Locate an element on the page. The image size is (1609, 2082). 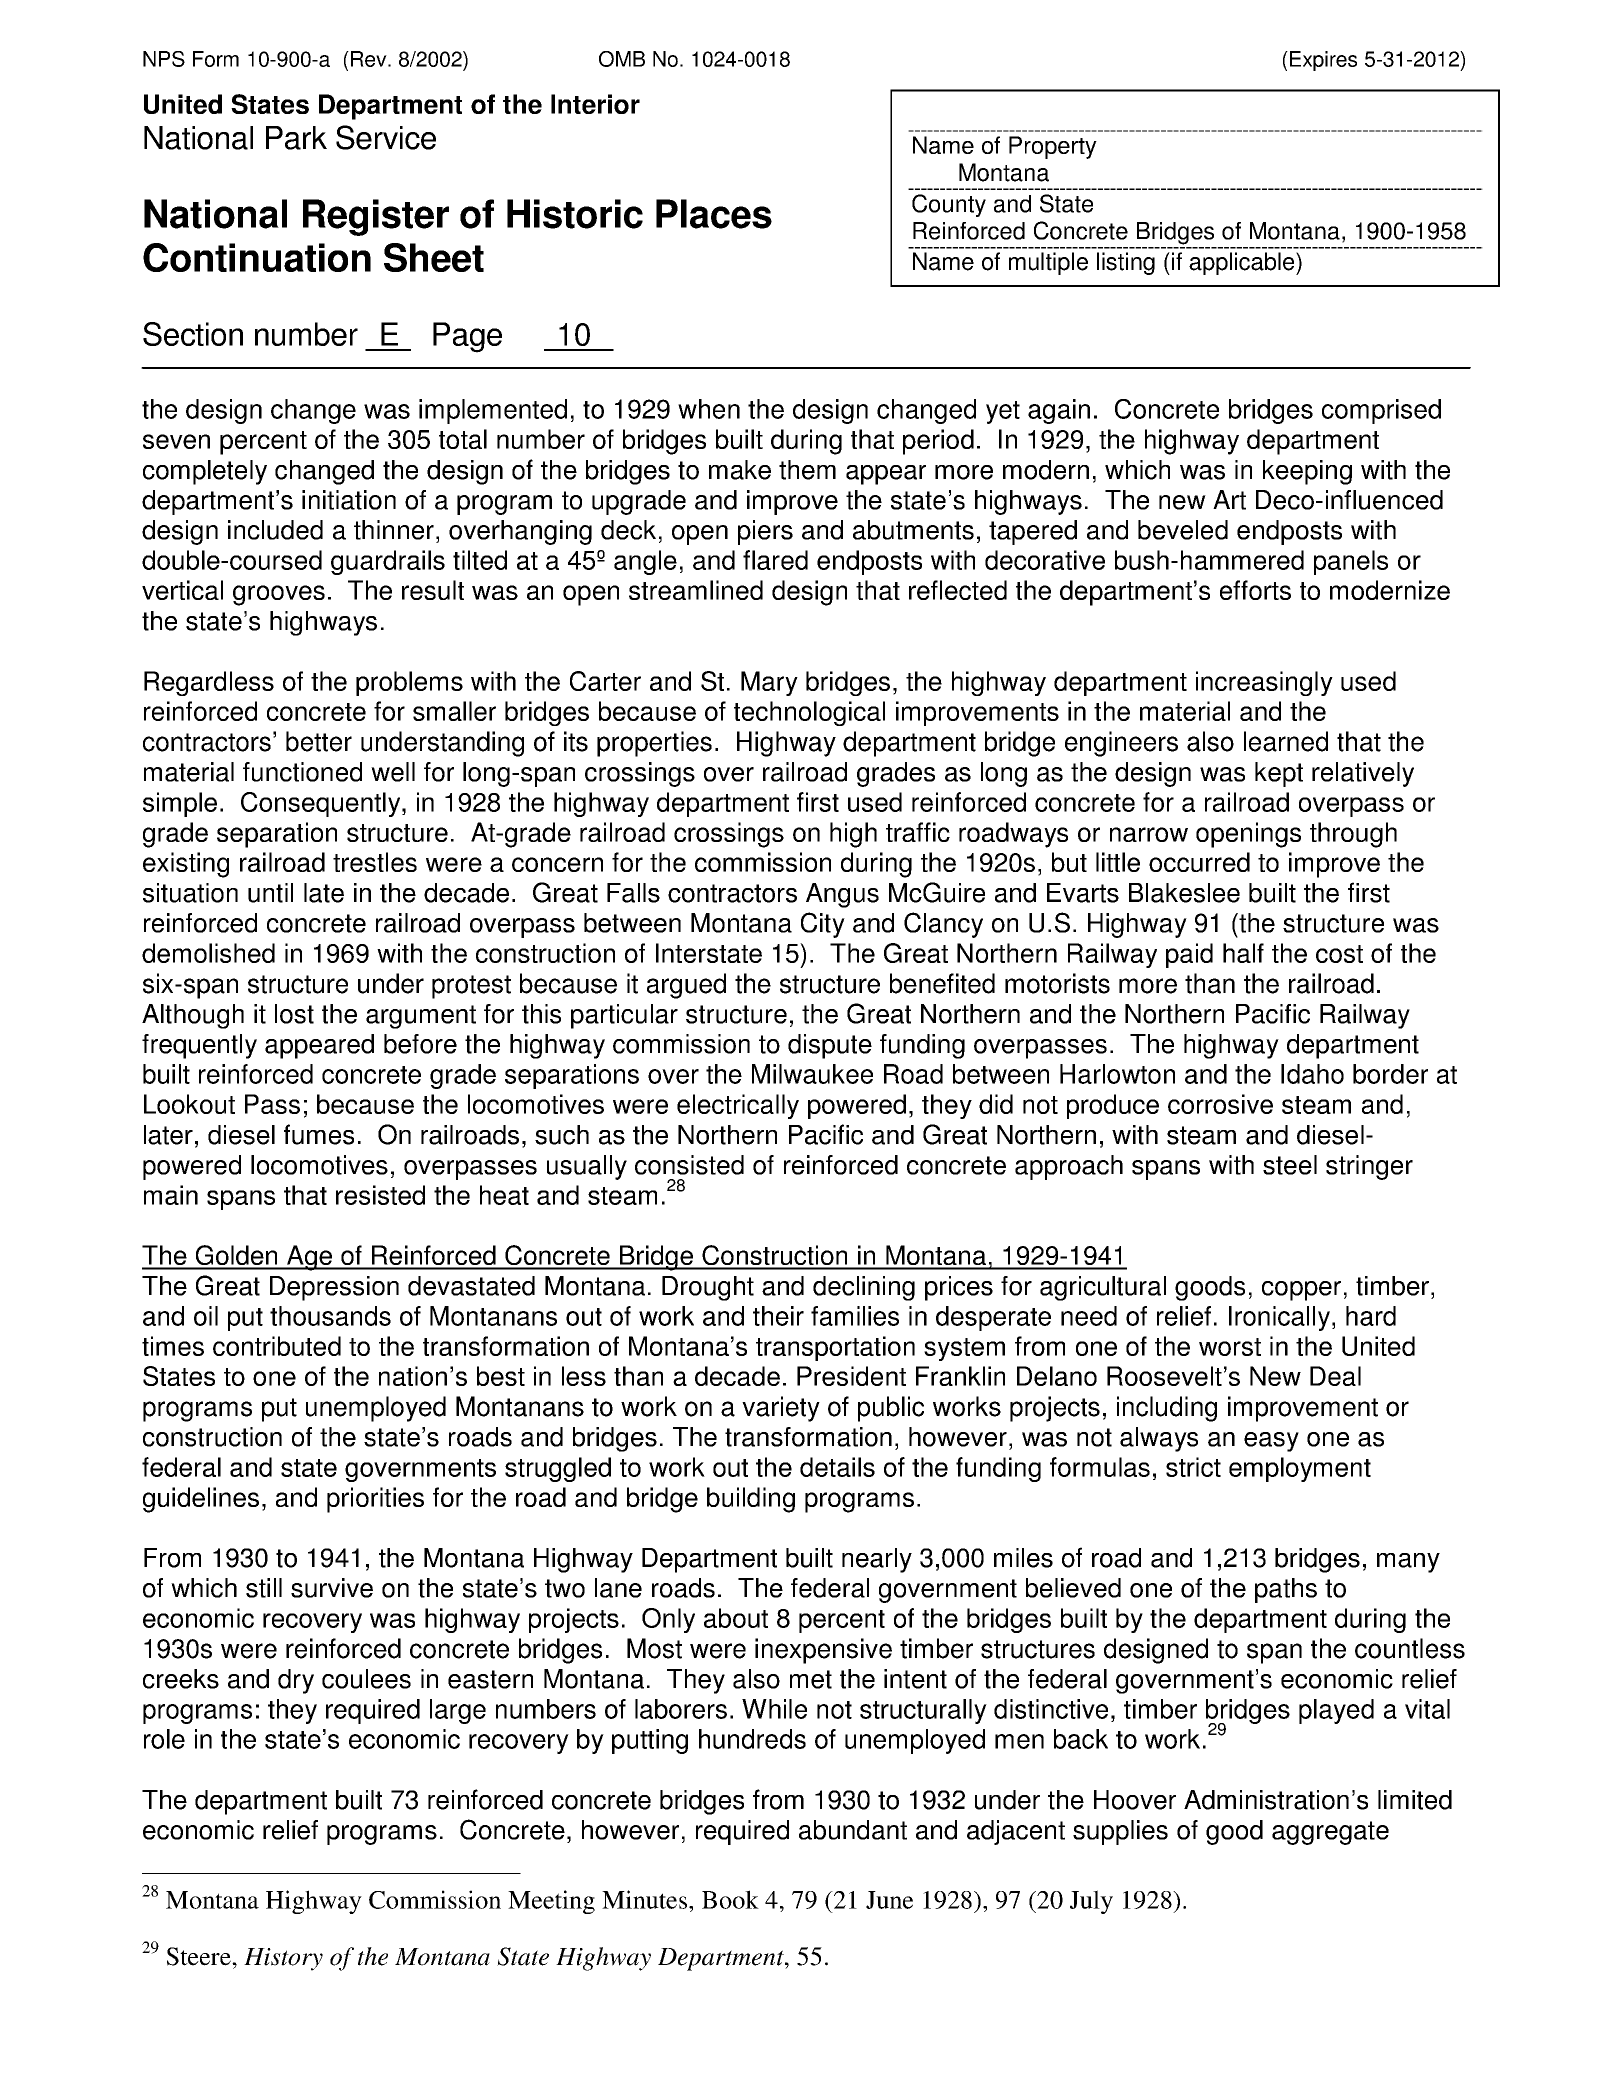
Expires is located at coordinates (1323, 61).
